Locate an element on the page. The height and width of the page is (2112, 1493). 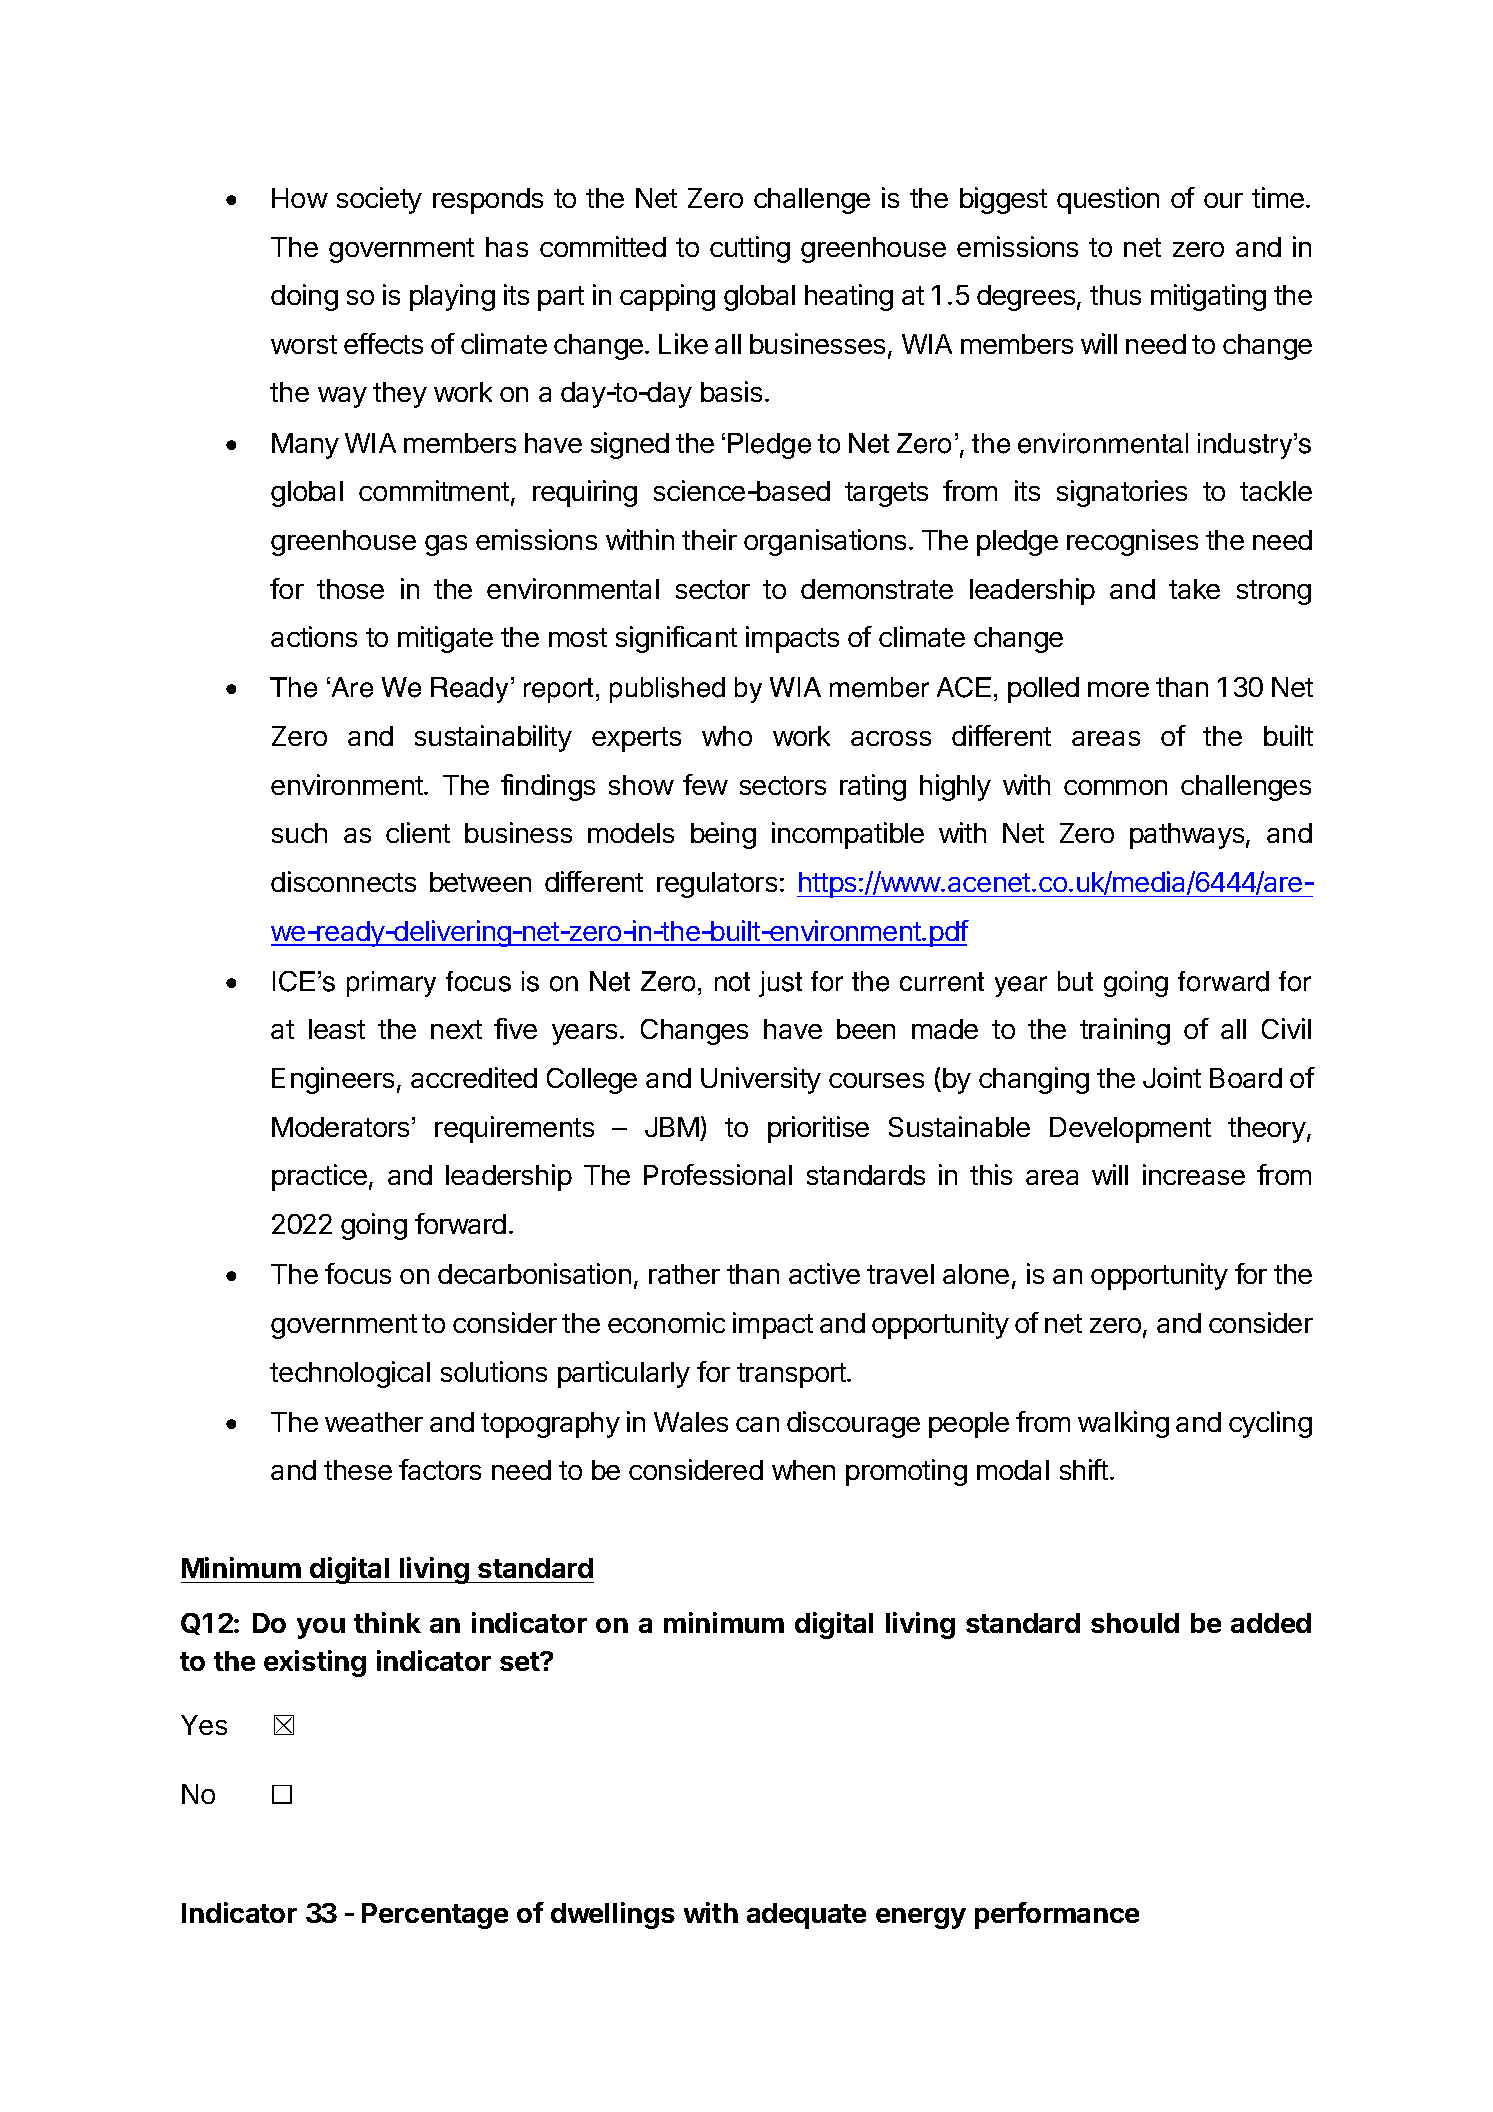
Joint is located at coordinates (1172, 1077).
